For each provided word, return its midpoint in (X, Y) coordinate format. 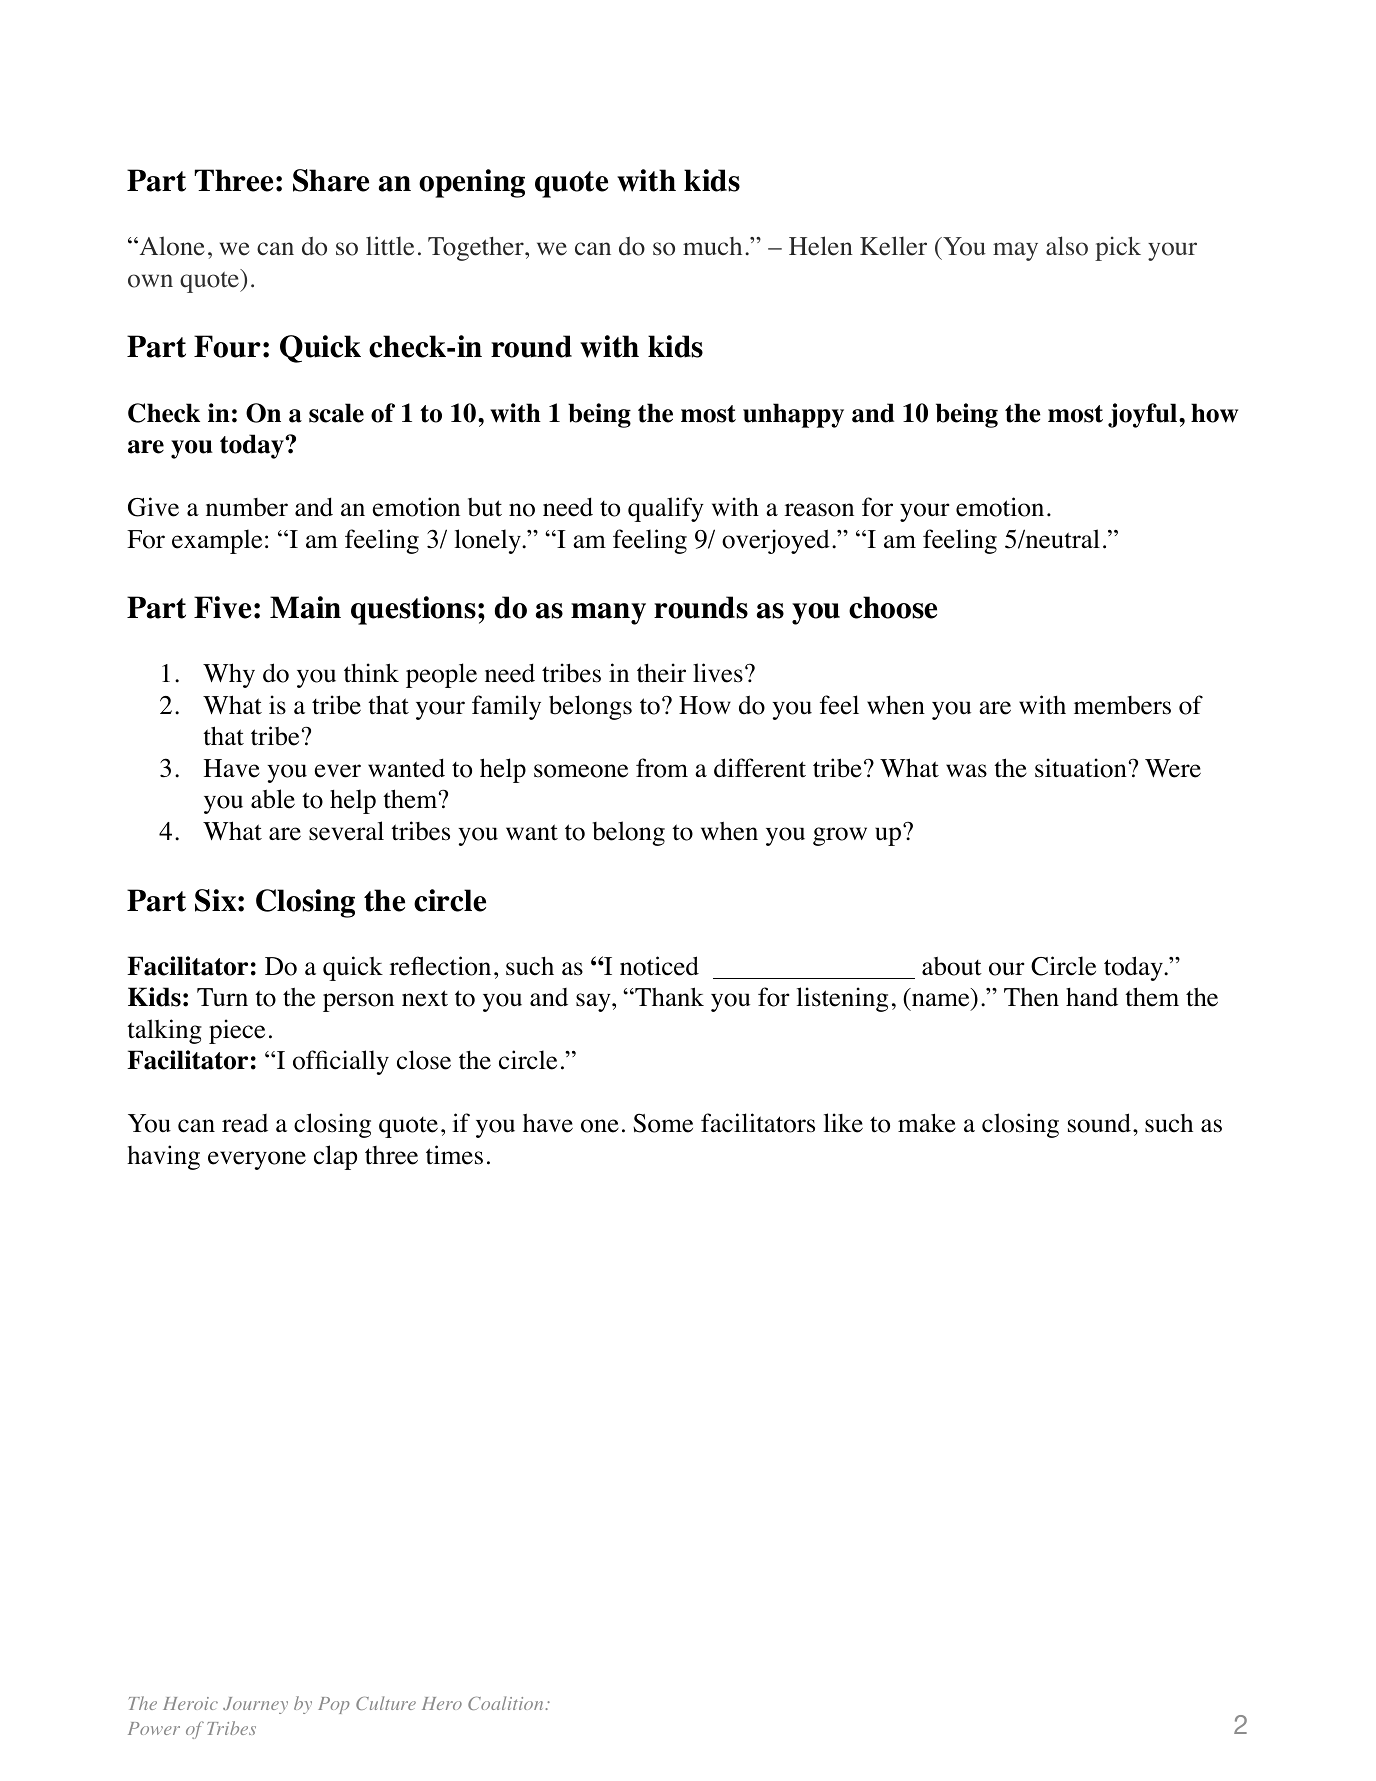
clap (335, 1157)
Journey (255, 1705)
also (1067, 246)
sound (1099, 1123)
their (661, 673)
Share (331, 180)
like (843, 1123)
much (712, 246)
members (1122, 705)
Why (229, 675)
